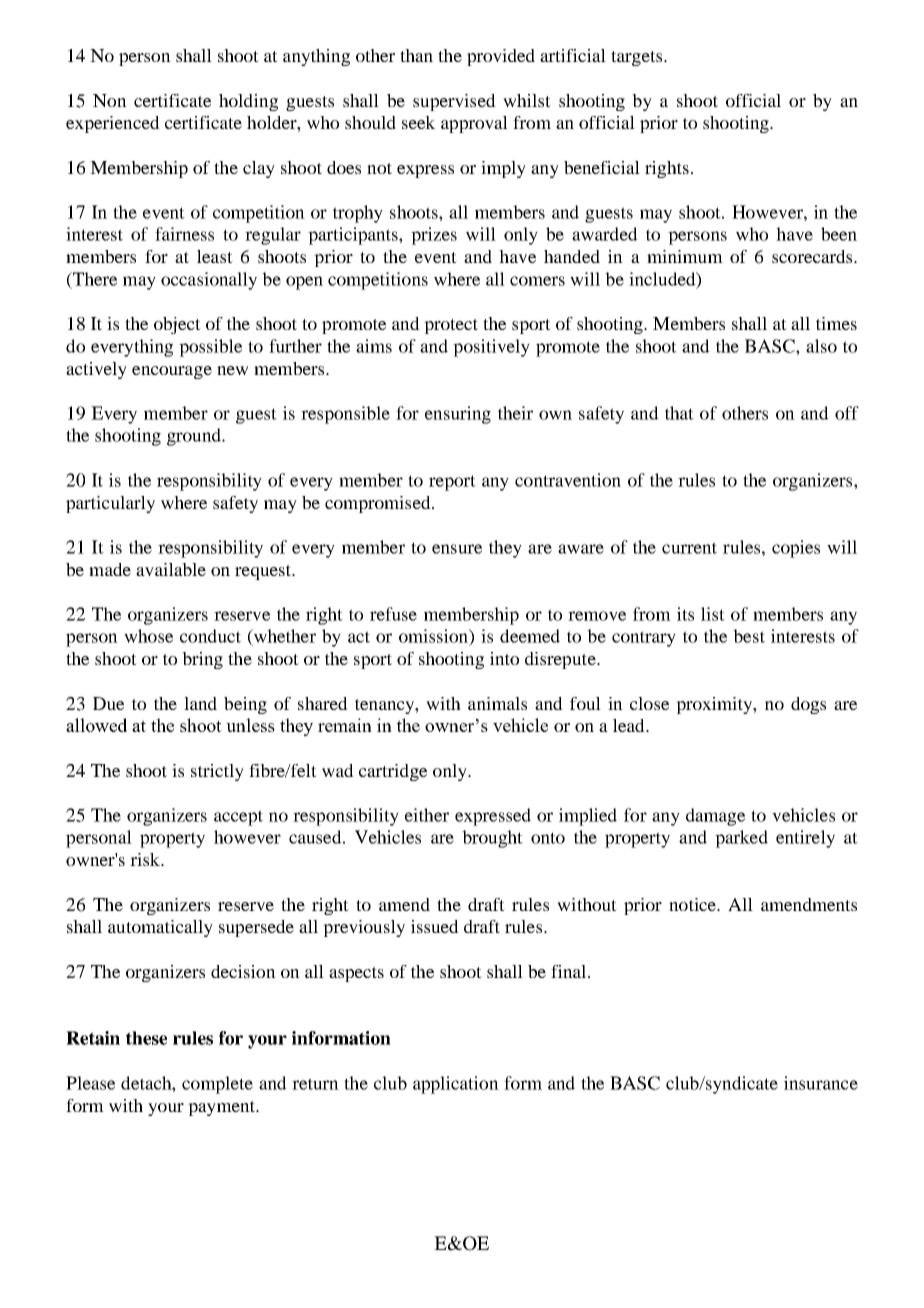 This image has height=1308, width=924. What do you see at coordinates (821, 1083) in the image?
I see `insurance` at bounding box center [821, 1083].
